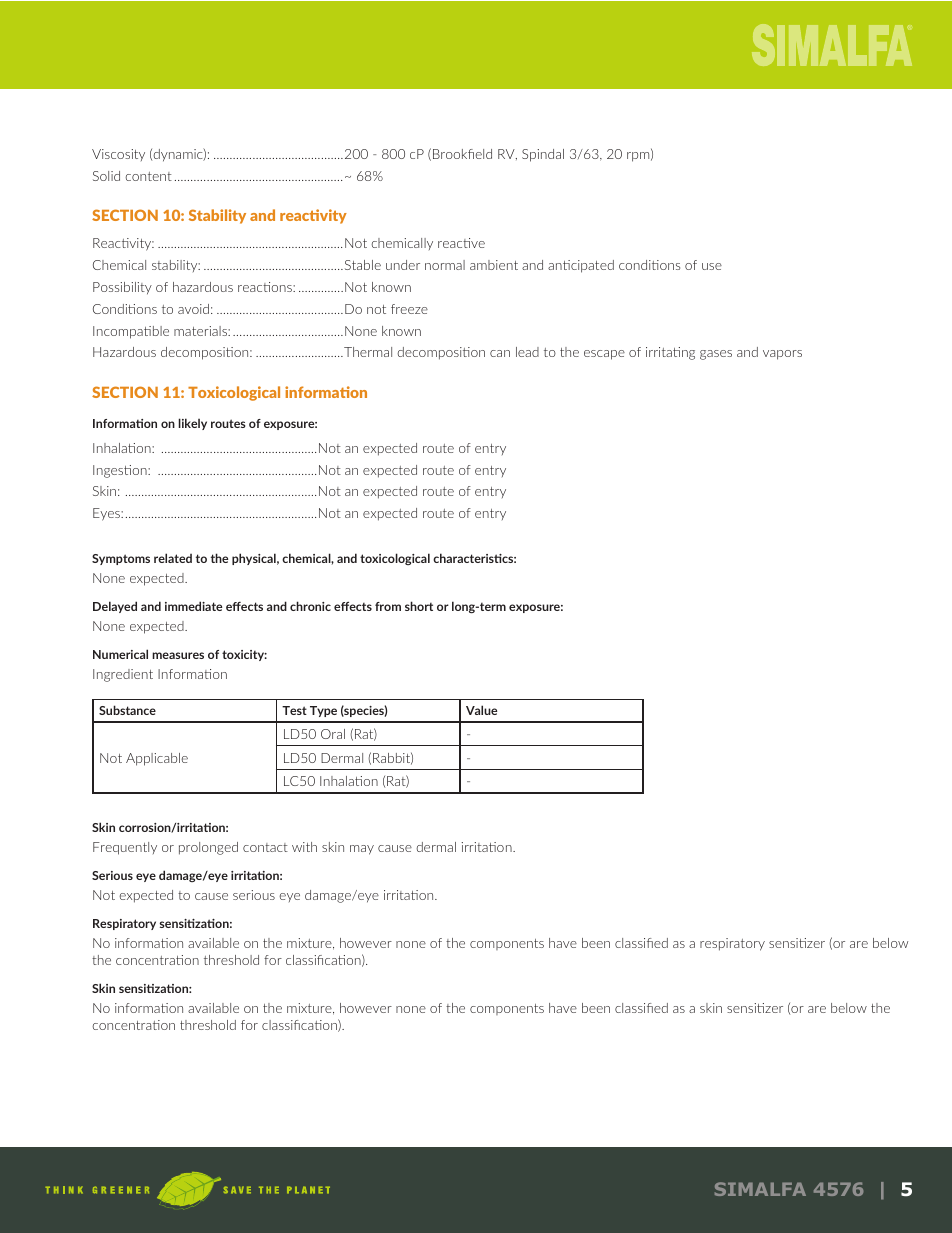 The width and height of the screenshot is (952, 1233). What do you see at coordinates (419, 606) in the screenshot?
I see `short` at bounding box center [419, 606].
